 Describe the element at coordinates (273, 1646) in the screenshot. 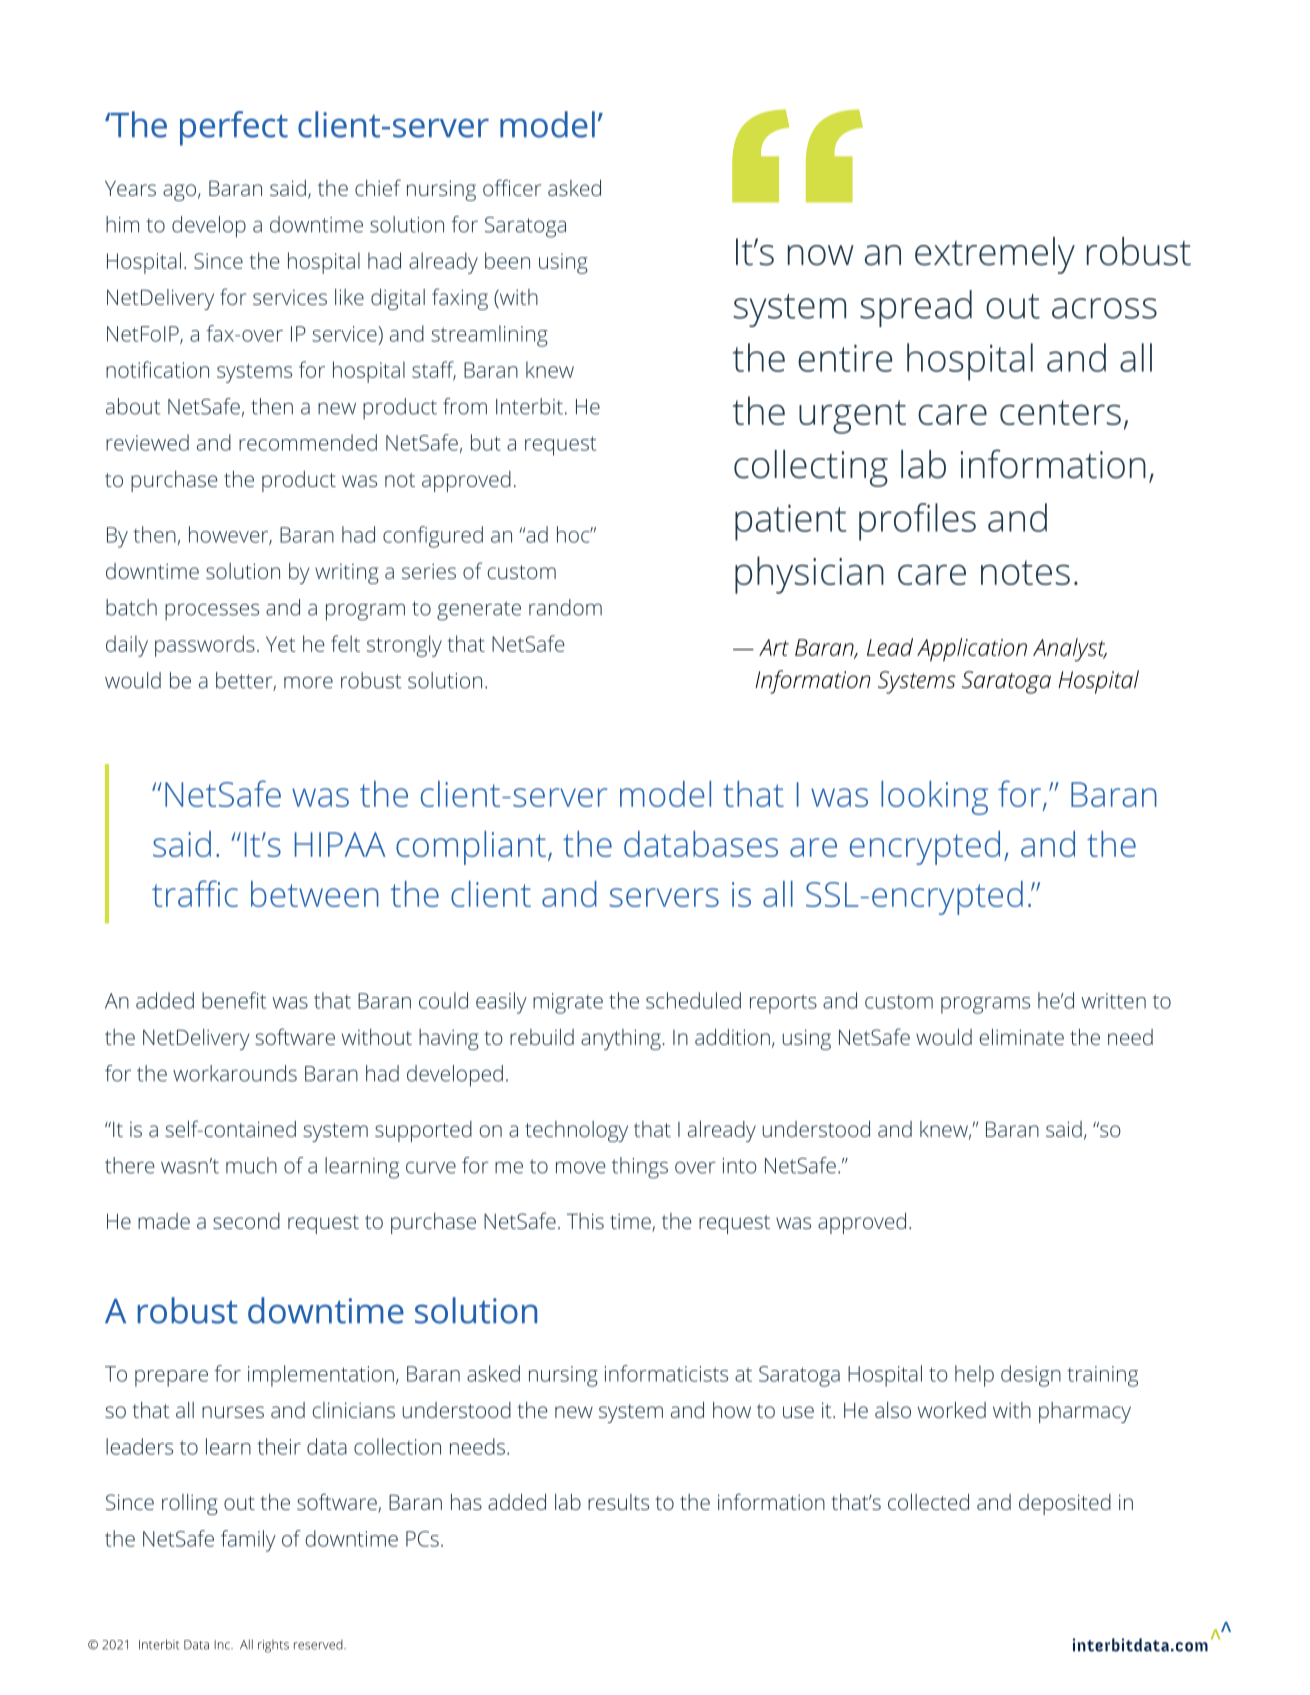

I see `rights` at that location.
